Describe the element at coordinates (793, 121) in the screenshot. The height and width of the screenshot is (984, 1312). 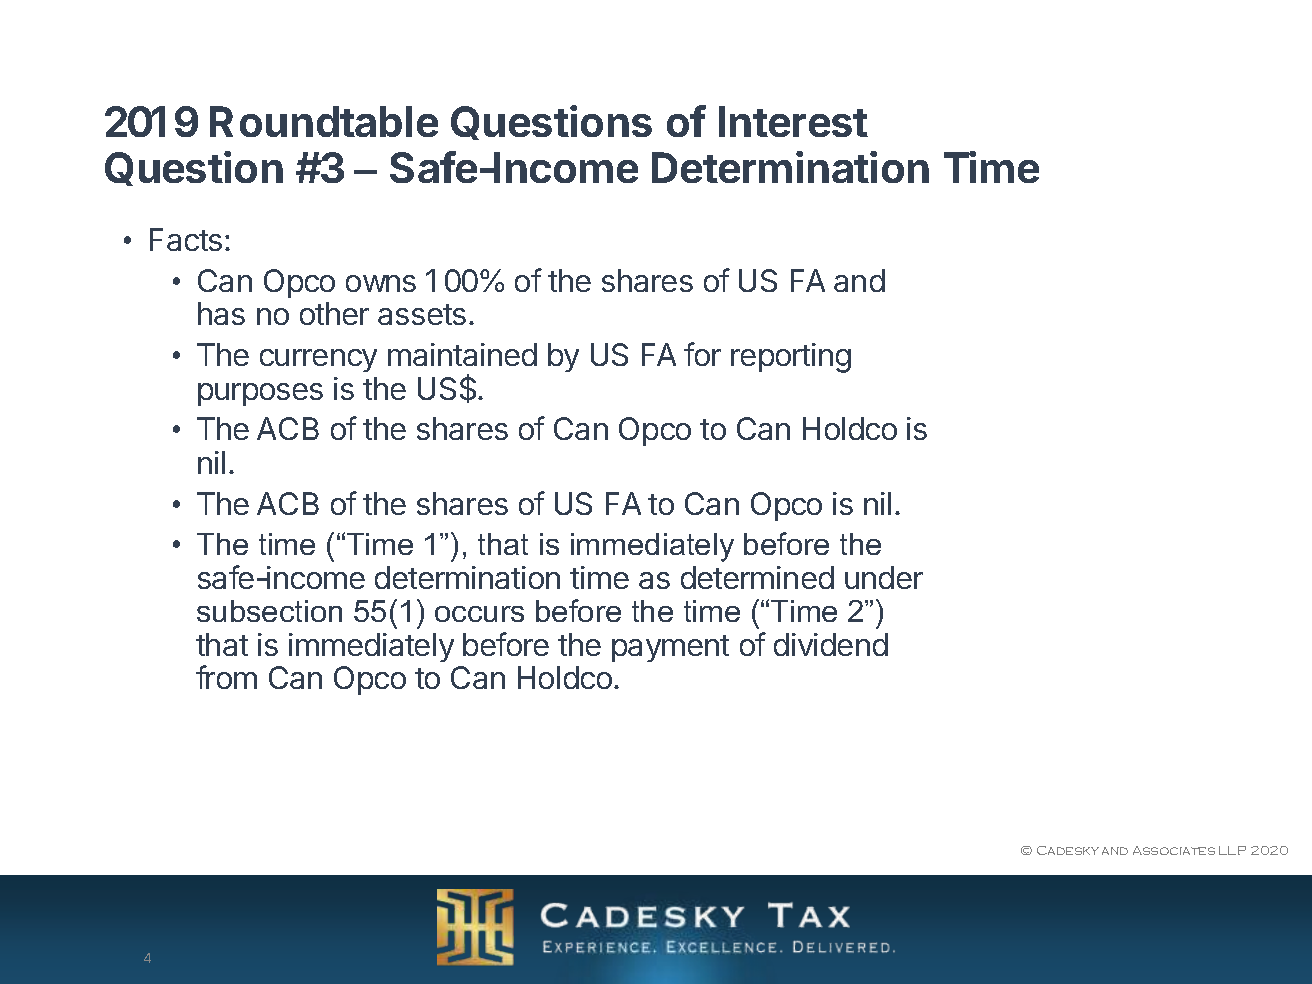
I see `Interest` at that location.
